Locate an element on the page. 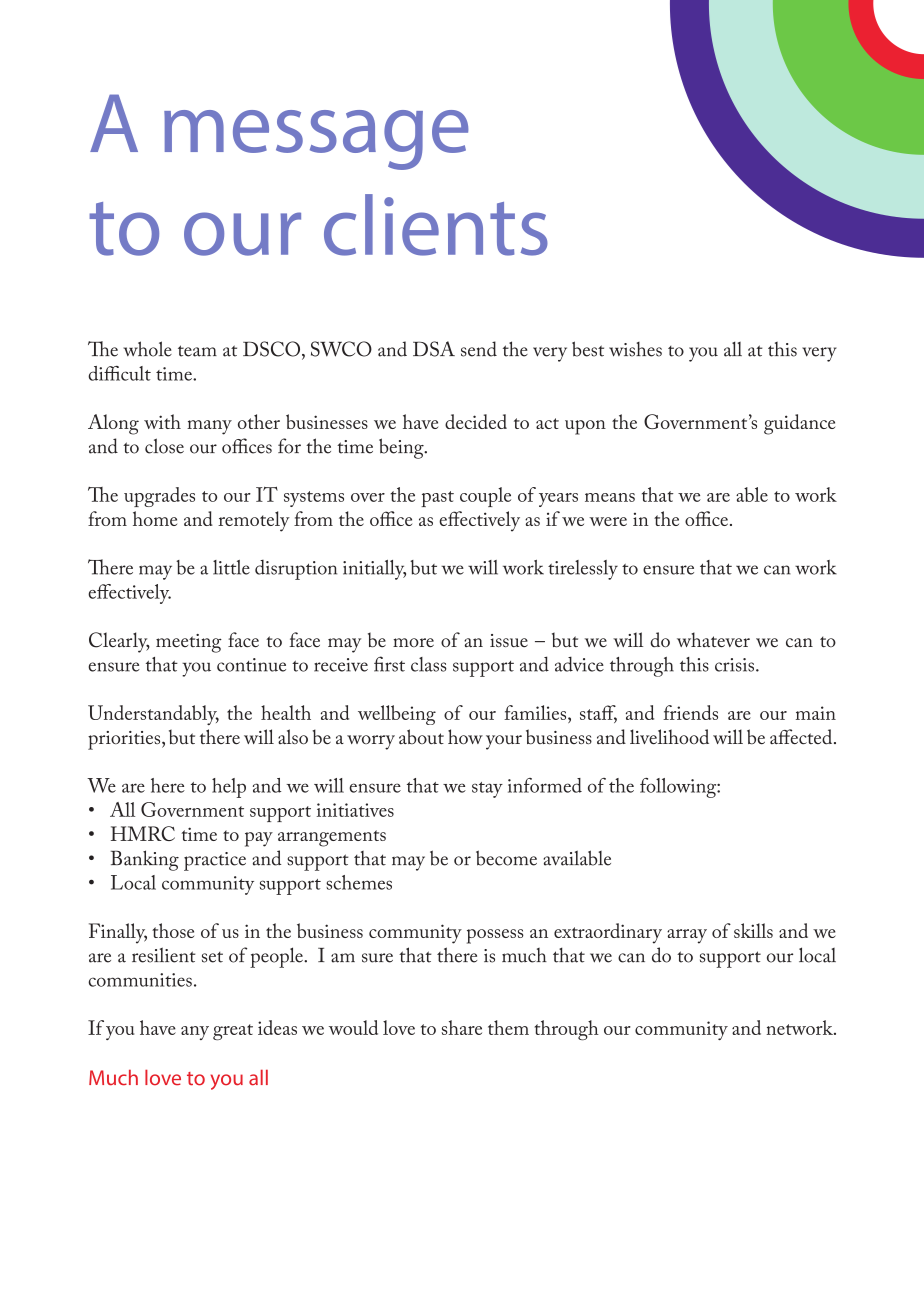 This page has width=924, height=1308. decided is located at coordinates (476, 421).
